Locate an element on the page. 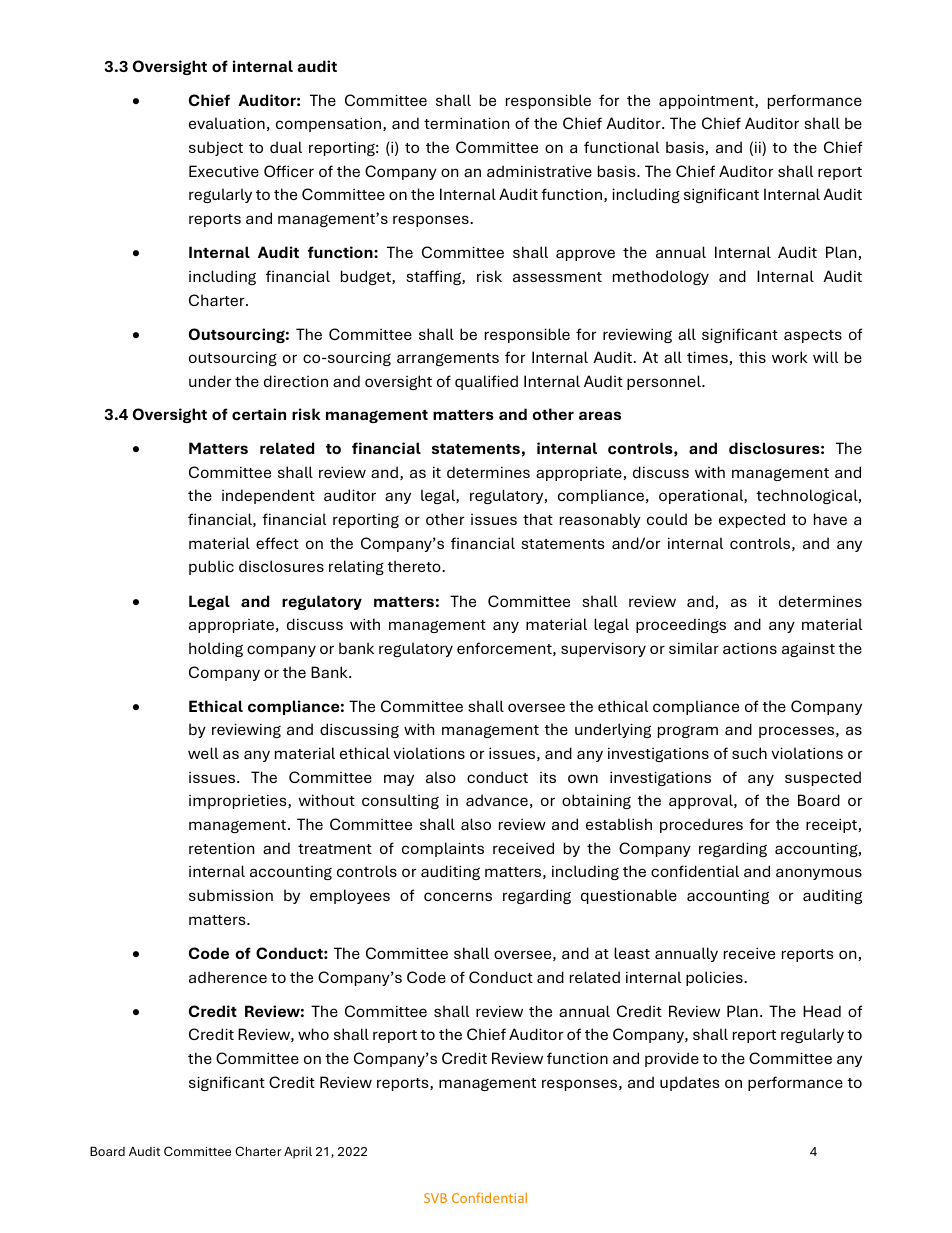  administrative is located at coordinates (539, 171).
